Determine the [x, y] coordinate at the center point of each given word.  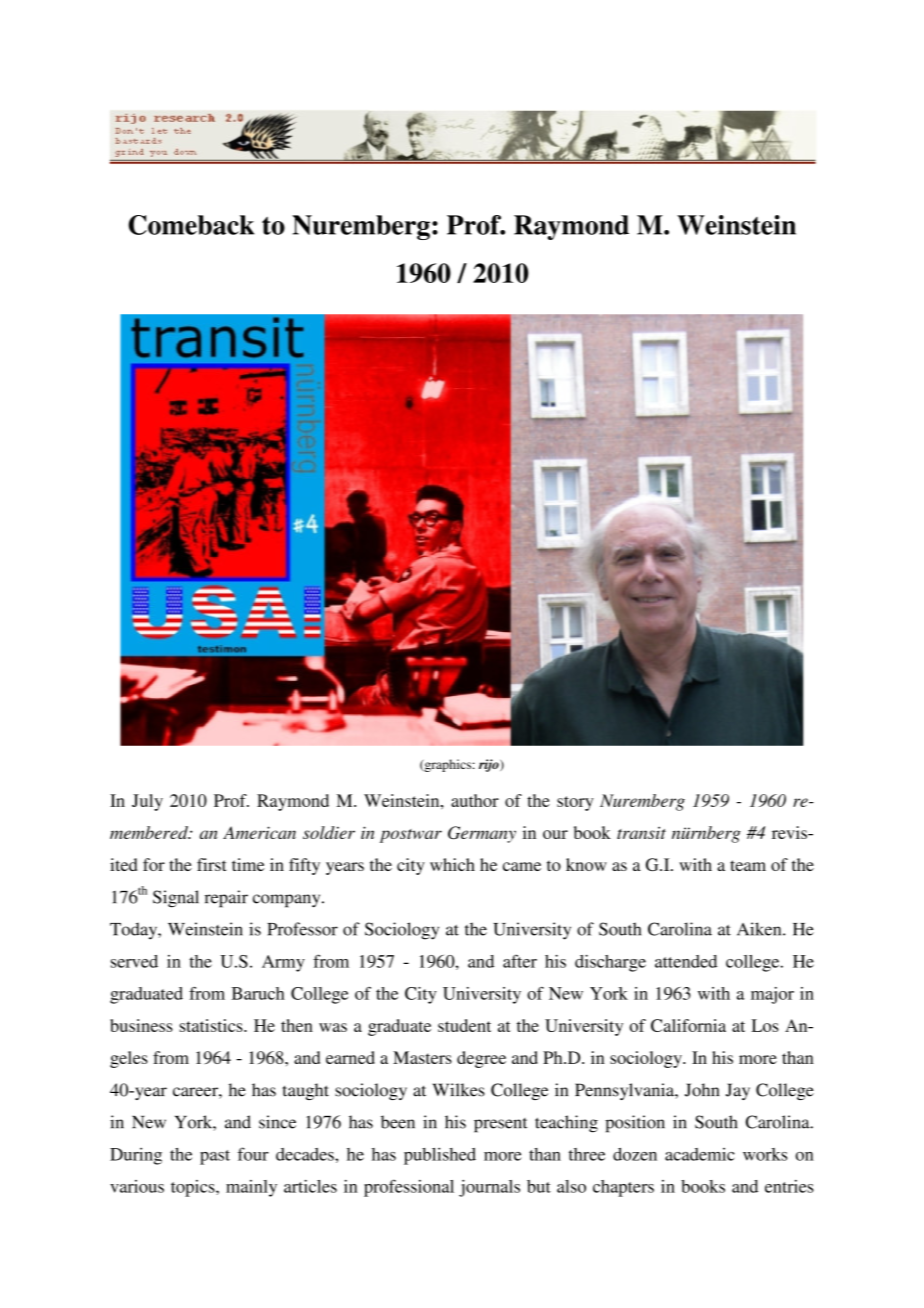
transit [641, 832]
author [475, 800]
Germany [482, 834]
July [147, 802]
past [215, 1157]
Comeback [191, 225]
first [212, 864]
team [748, 865]
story [575, 803]
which [452, 864]
